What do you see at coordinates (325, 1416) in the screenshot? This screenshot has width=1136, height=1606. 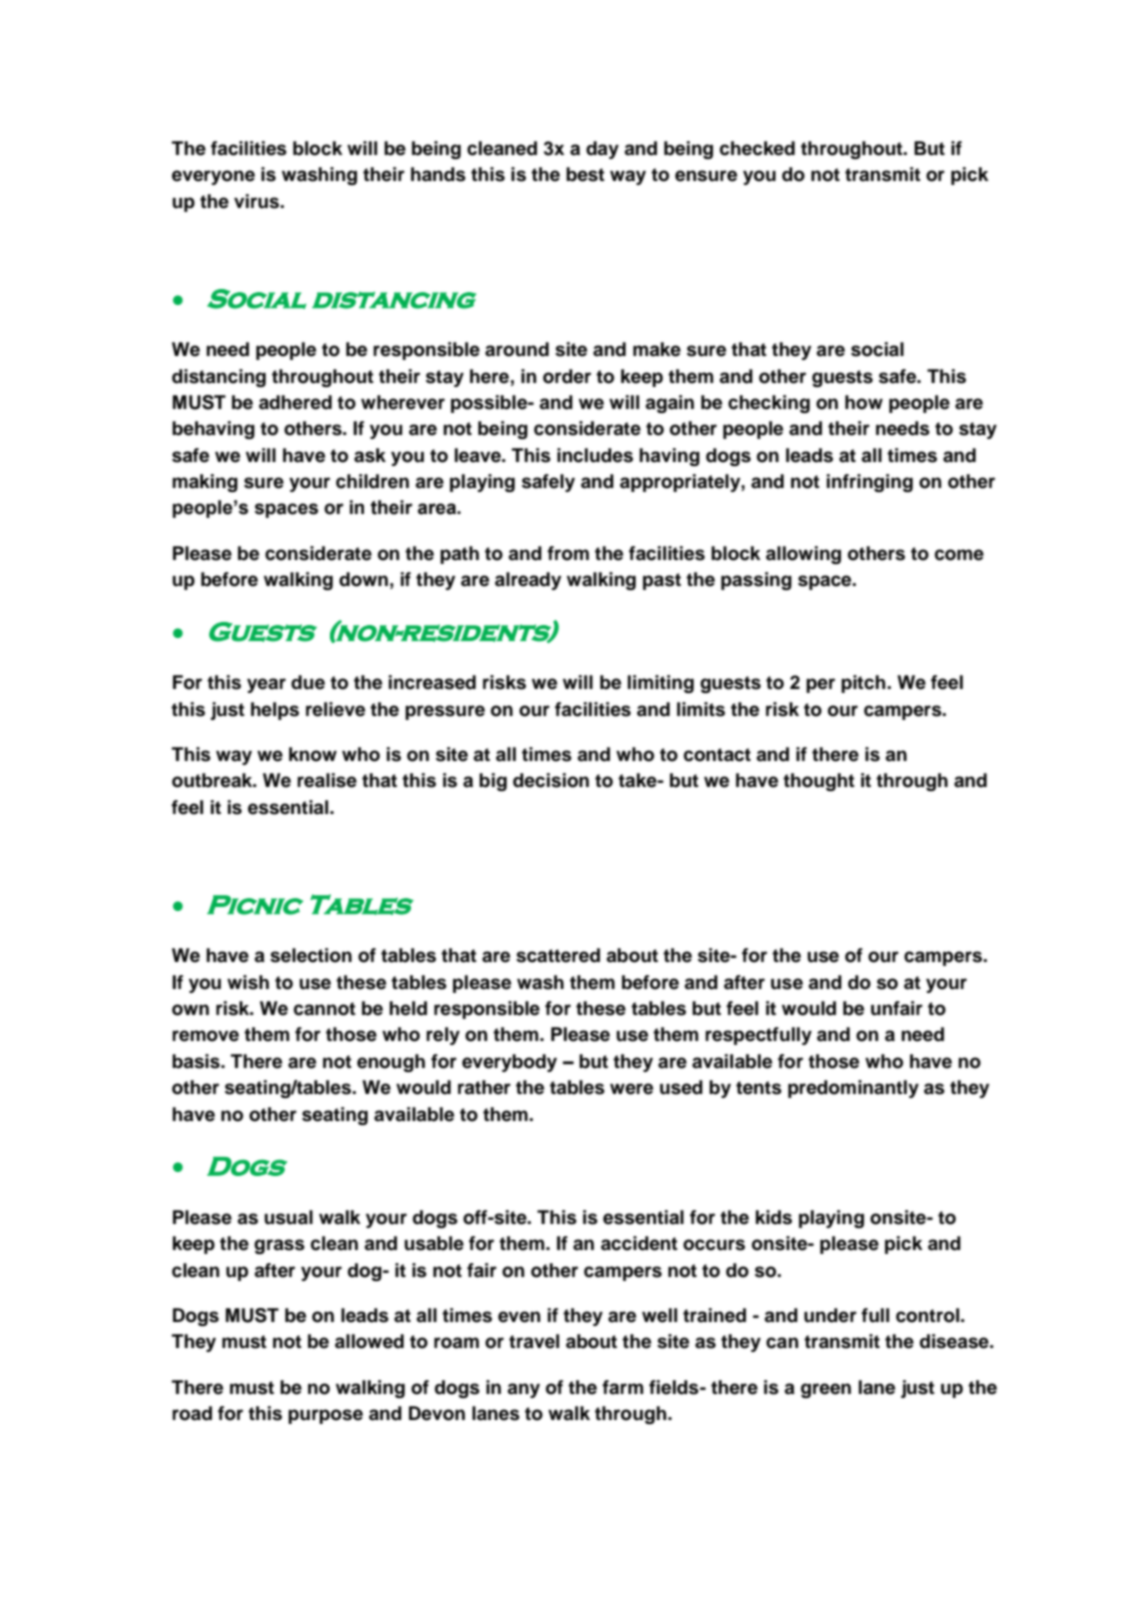 I see `purpose` at bounding box center [325, 1416].
